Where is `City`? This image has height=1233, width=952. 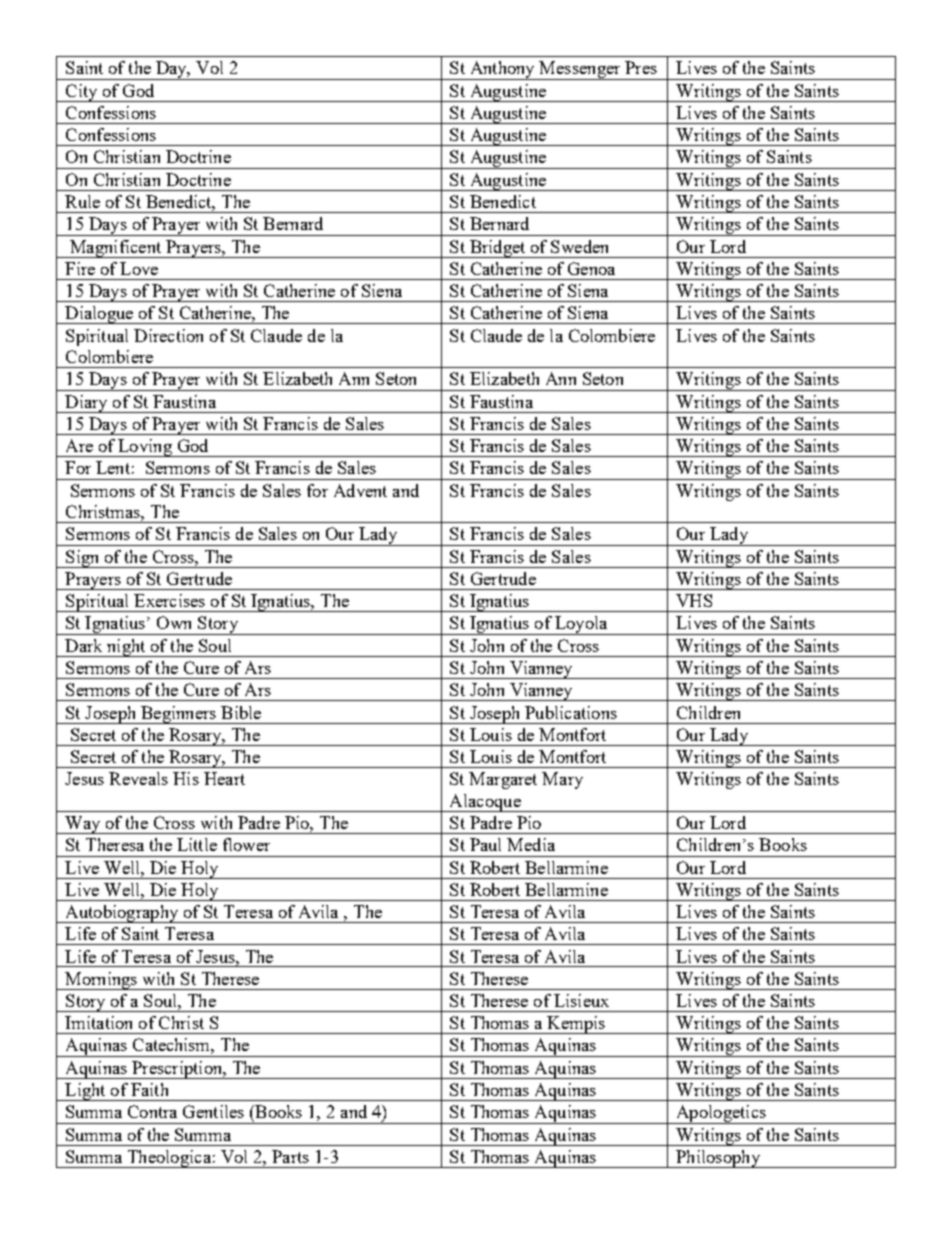 City is located at coordinates (81, 93).
